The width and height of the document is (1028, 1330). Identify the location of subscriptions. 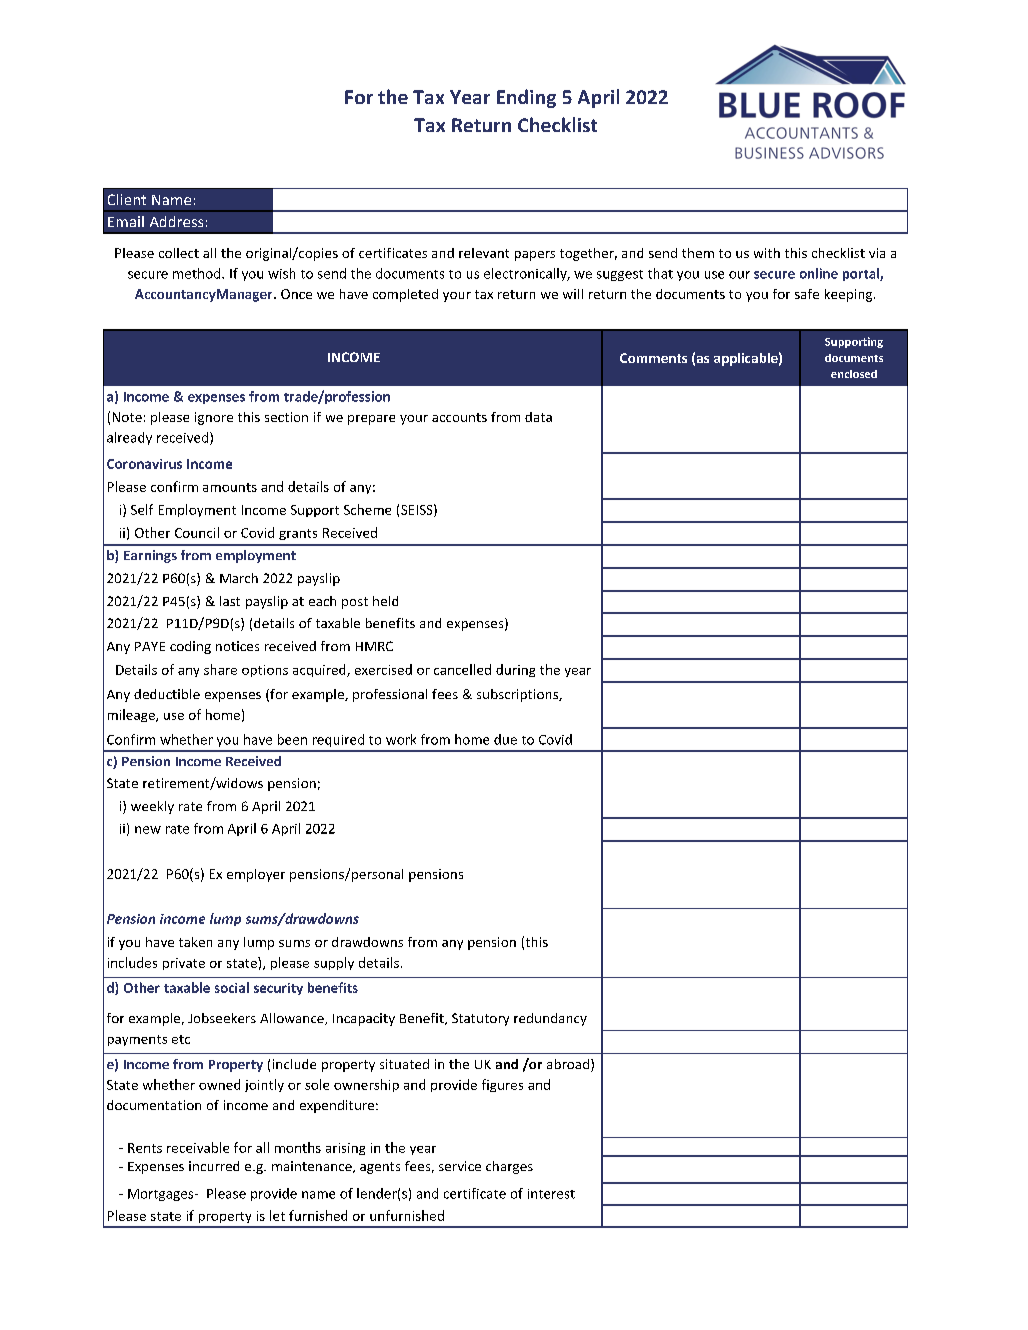
(518, 695).
